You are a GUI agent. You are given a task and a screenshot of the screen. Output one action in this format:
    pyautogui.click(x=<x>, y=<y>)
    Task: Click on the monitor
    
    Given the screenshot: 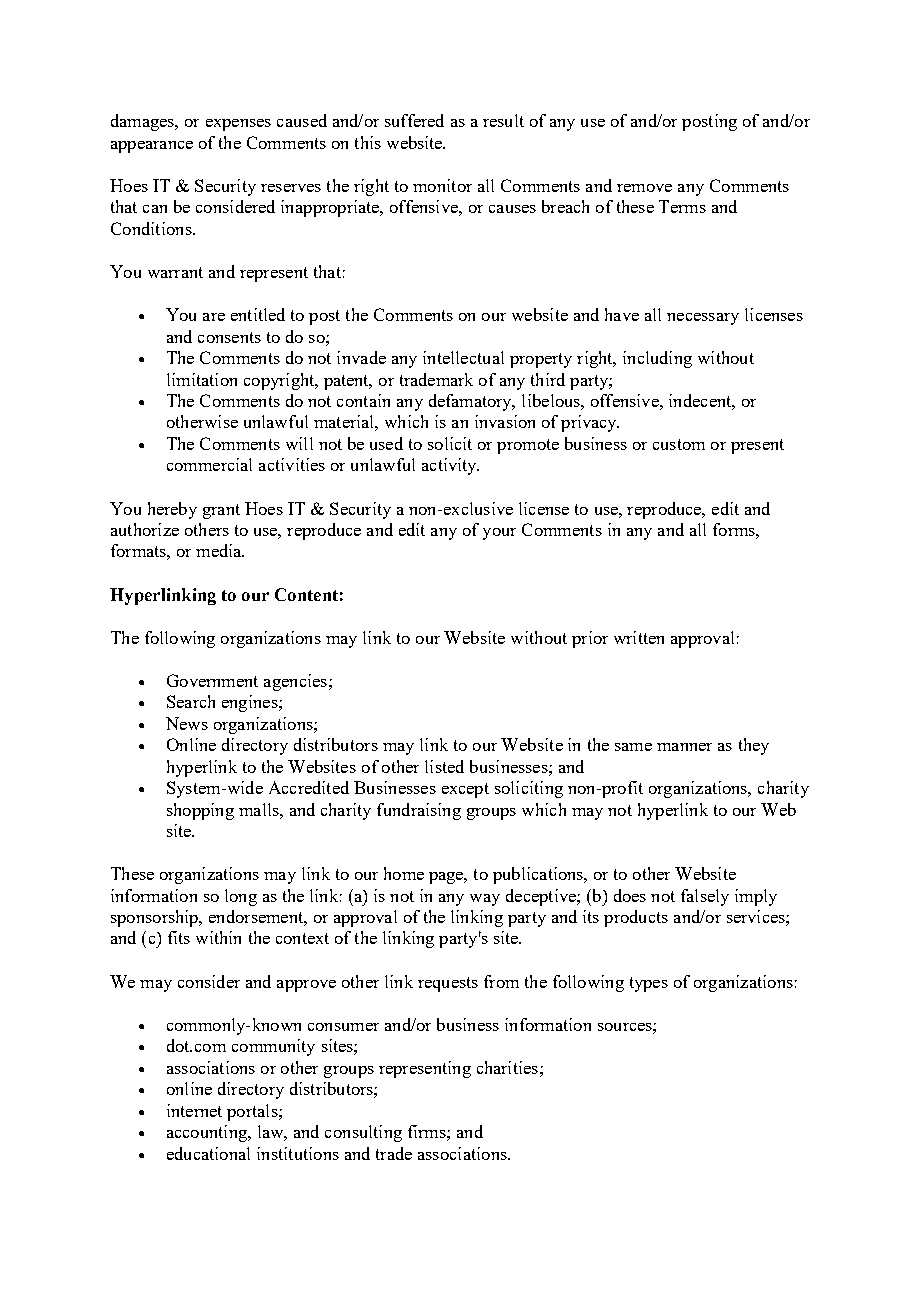 What is the action you would take?
    pyautogui.click(x=442, y=185)
